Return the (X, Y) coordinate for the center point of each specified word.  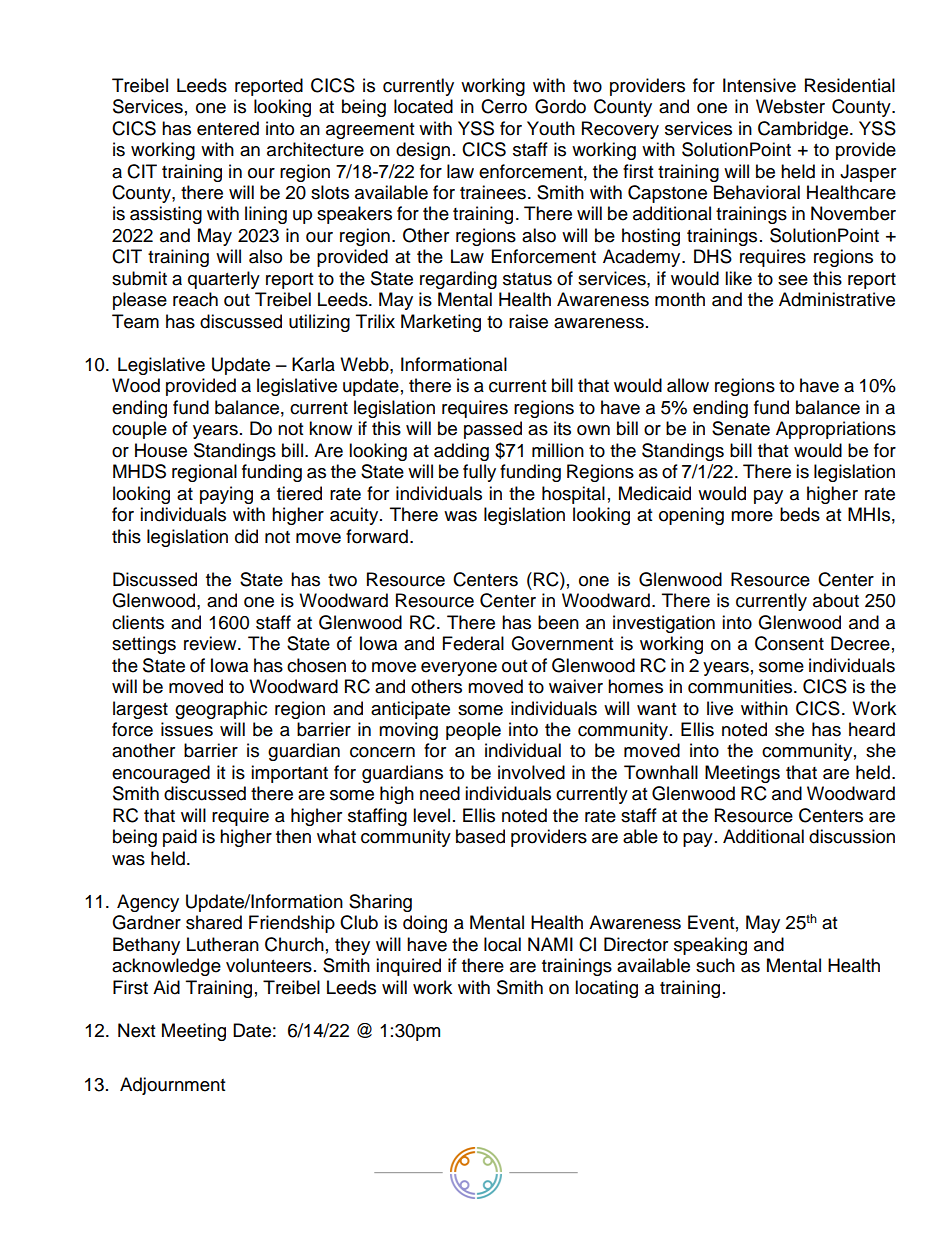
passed (493, 430)
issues (187, 729)
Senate (741, 428)
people (473, 731)
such (715, 965)
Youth (551, 128)
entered (228, 128)
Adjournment (172, 1086)
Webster (790, 106)
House (161, 450)
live (720, 708)
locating (606, 989)
